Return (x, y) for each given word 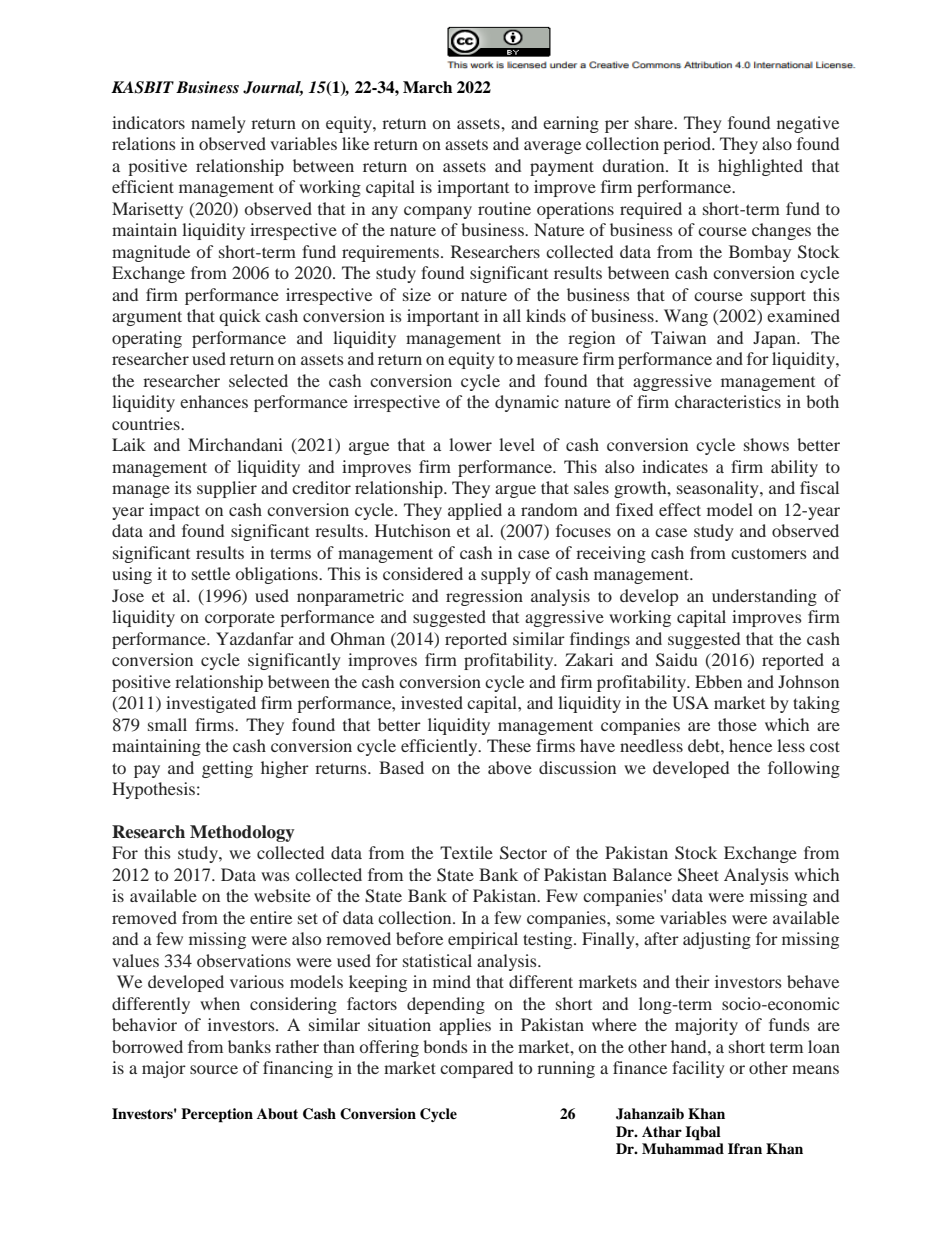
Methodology (242, 833)
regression (484, 597)
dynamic (527, 403)
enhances (214, 401)
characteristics (728, 401)
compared (476, 1069)
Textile (466, 852)
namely (218, 124)
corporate (240, 620)
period (688, 145)
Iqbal (703, 1133)
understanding (764, 597)
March (427, 87)
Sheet (698, 875)
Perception (217, 1115)
